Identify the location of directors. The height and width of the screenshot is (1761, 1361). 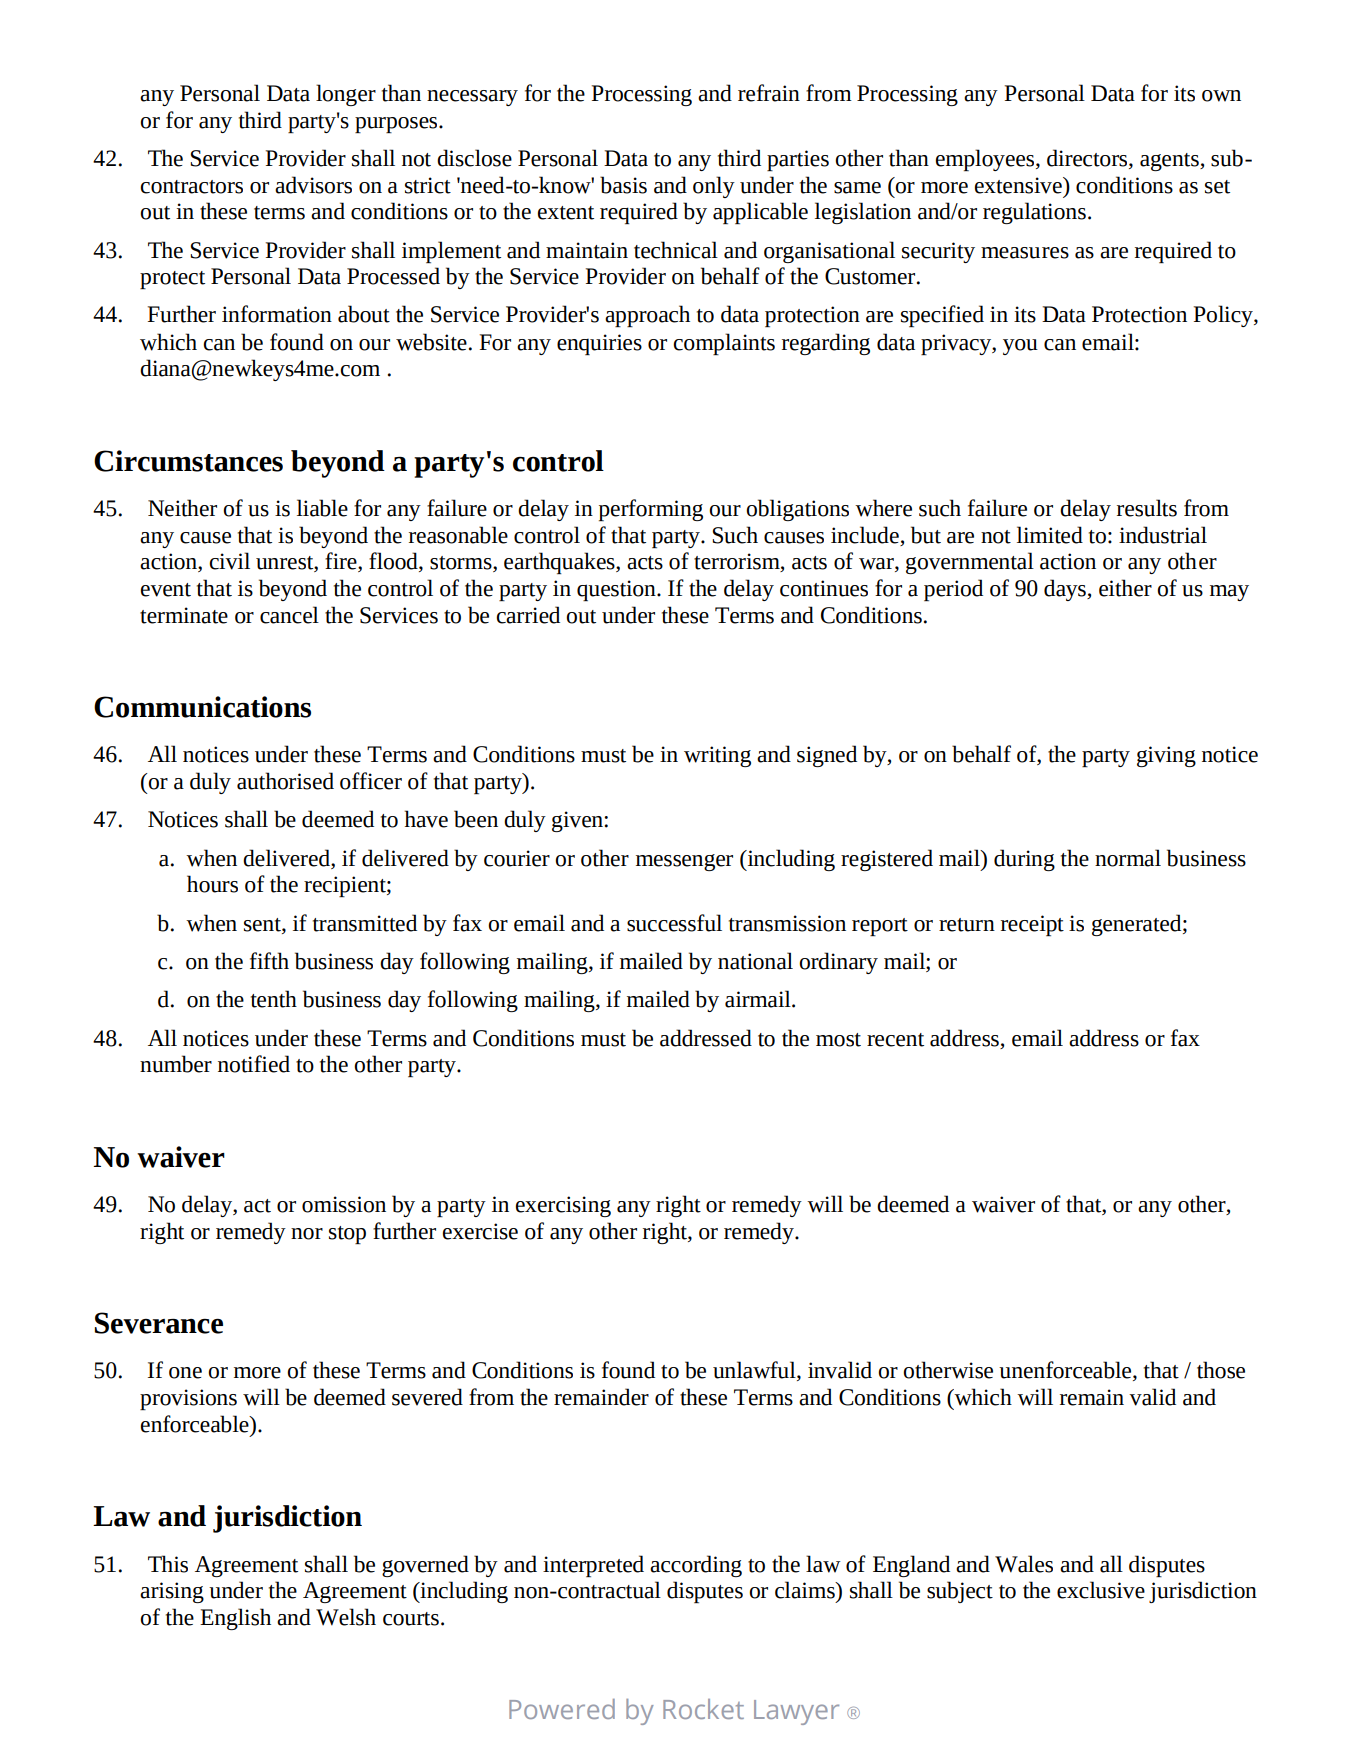
(1088, 159).
